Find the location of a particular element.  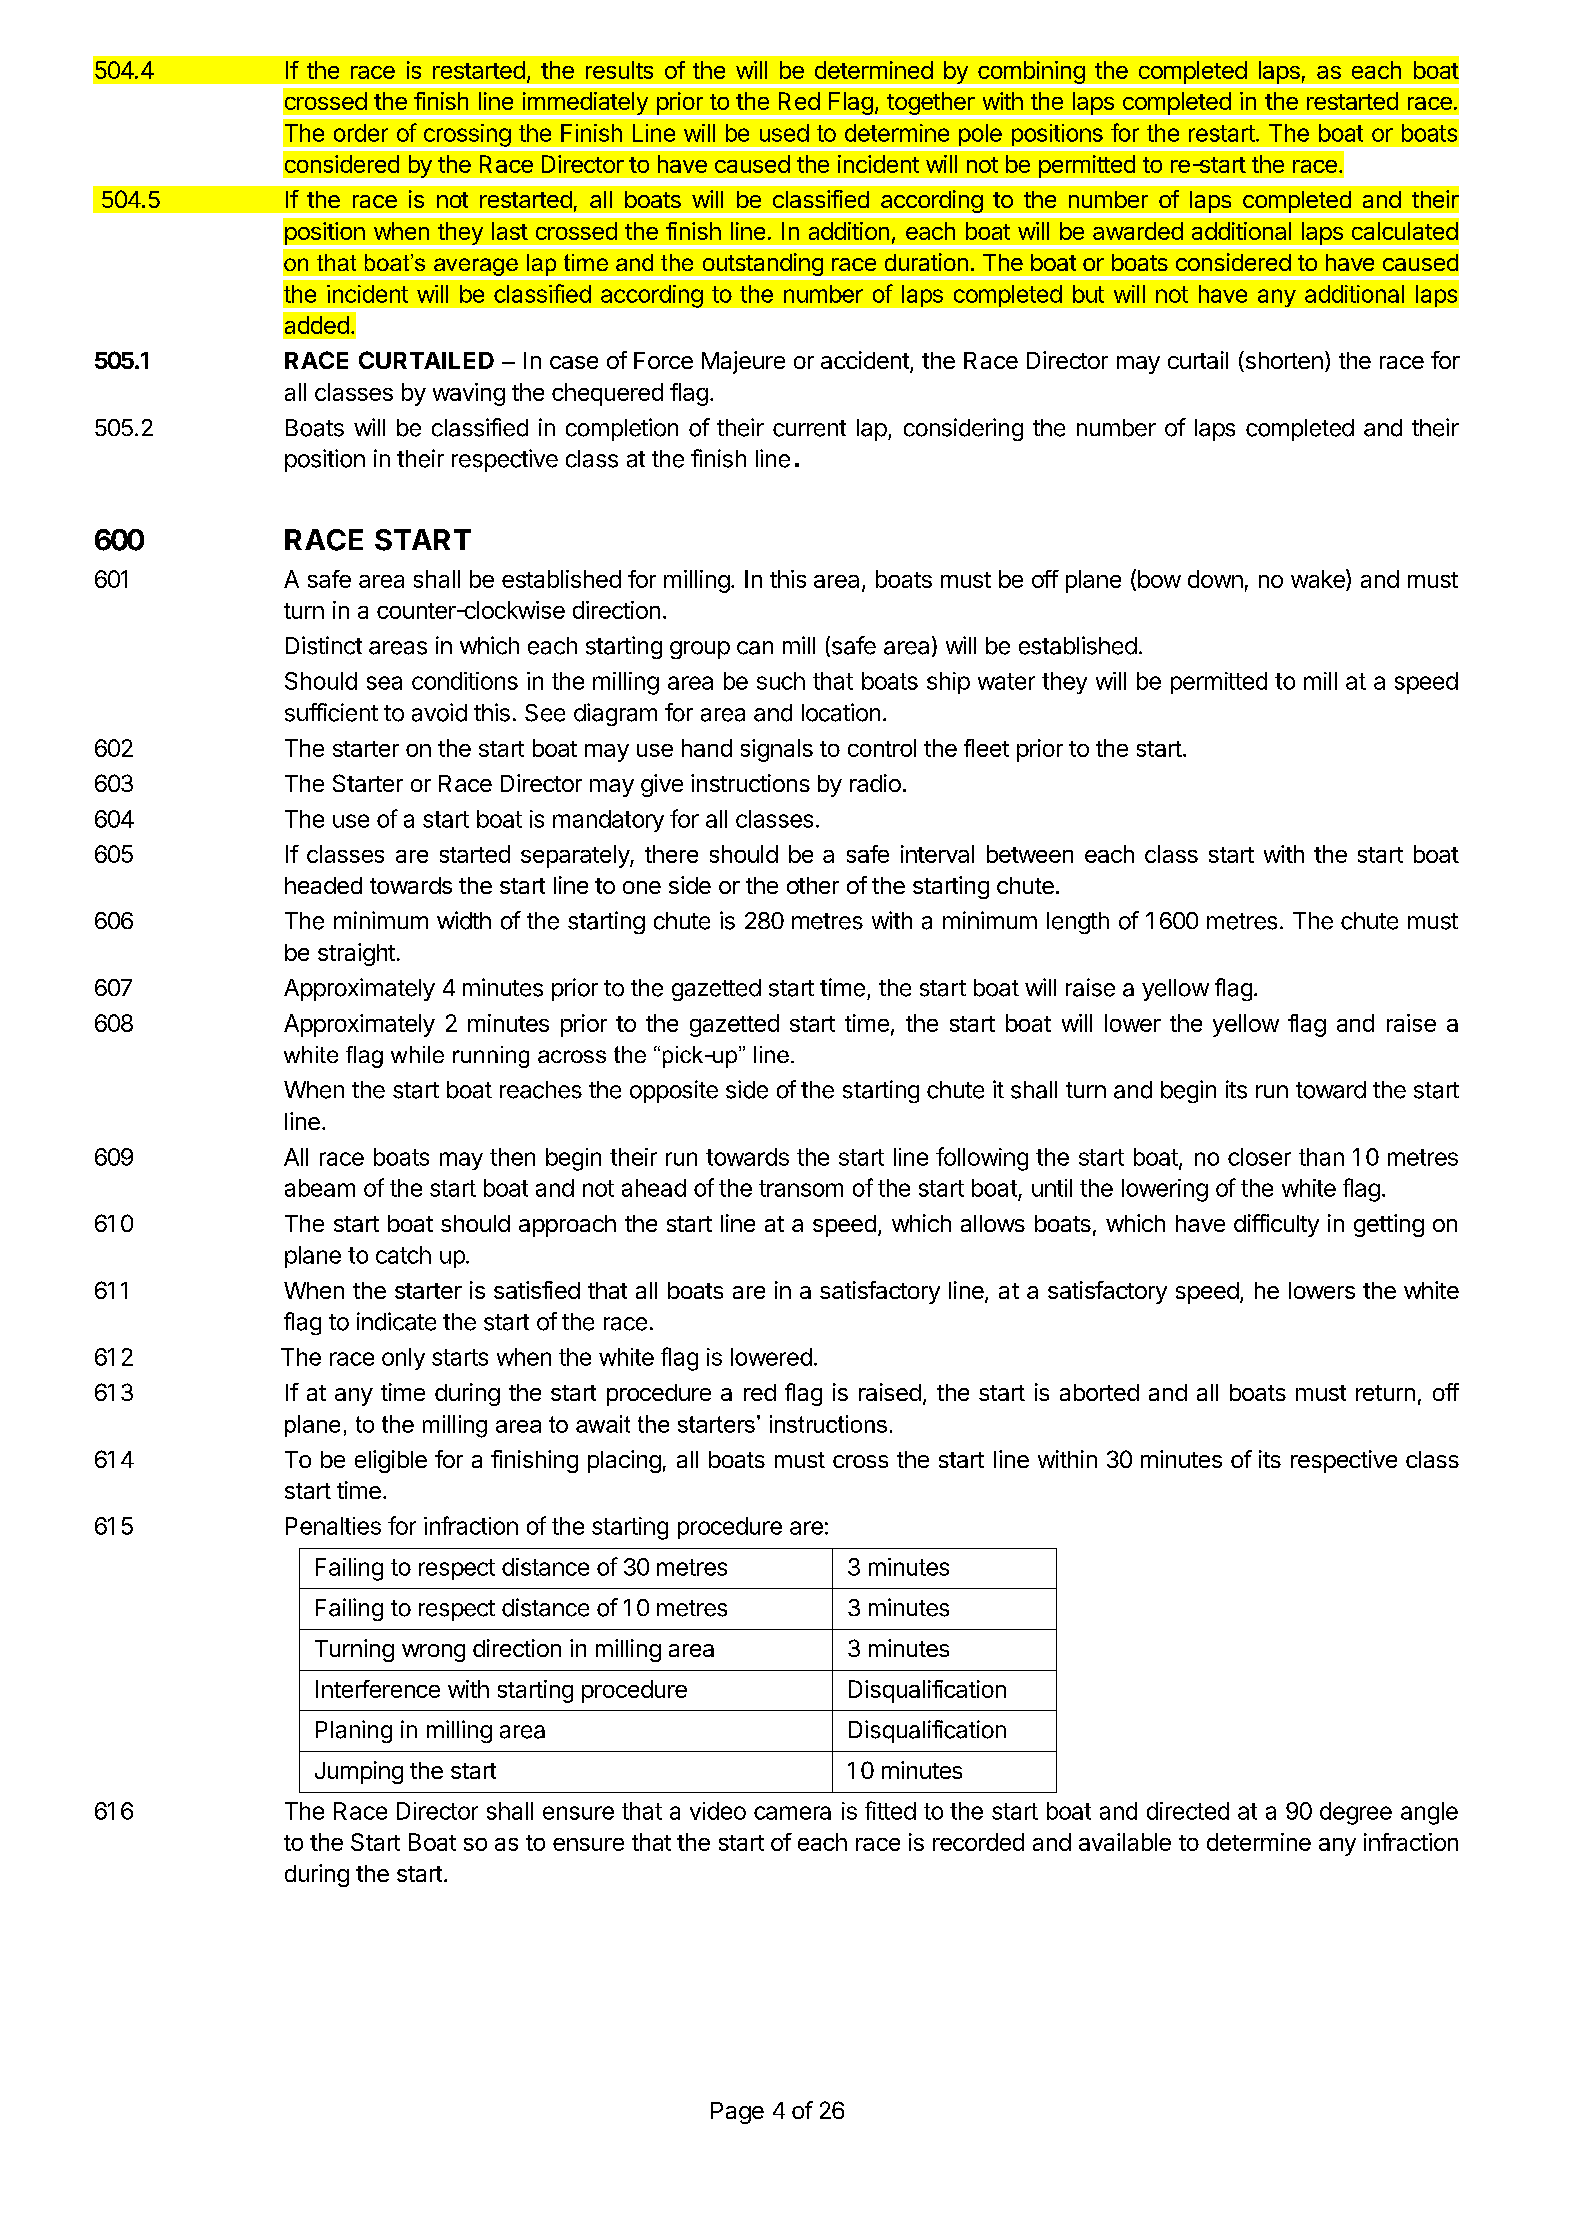

recorded is located at coordinates (978, 1842).
